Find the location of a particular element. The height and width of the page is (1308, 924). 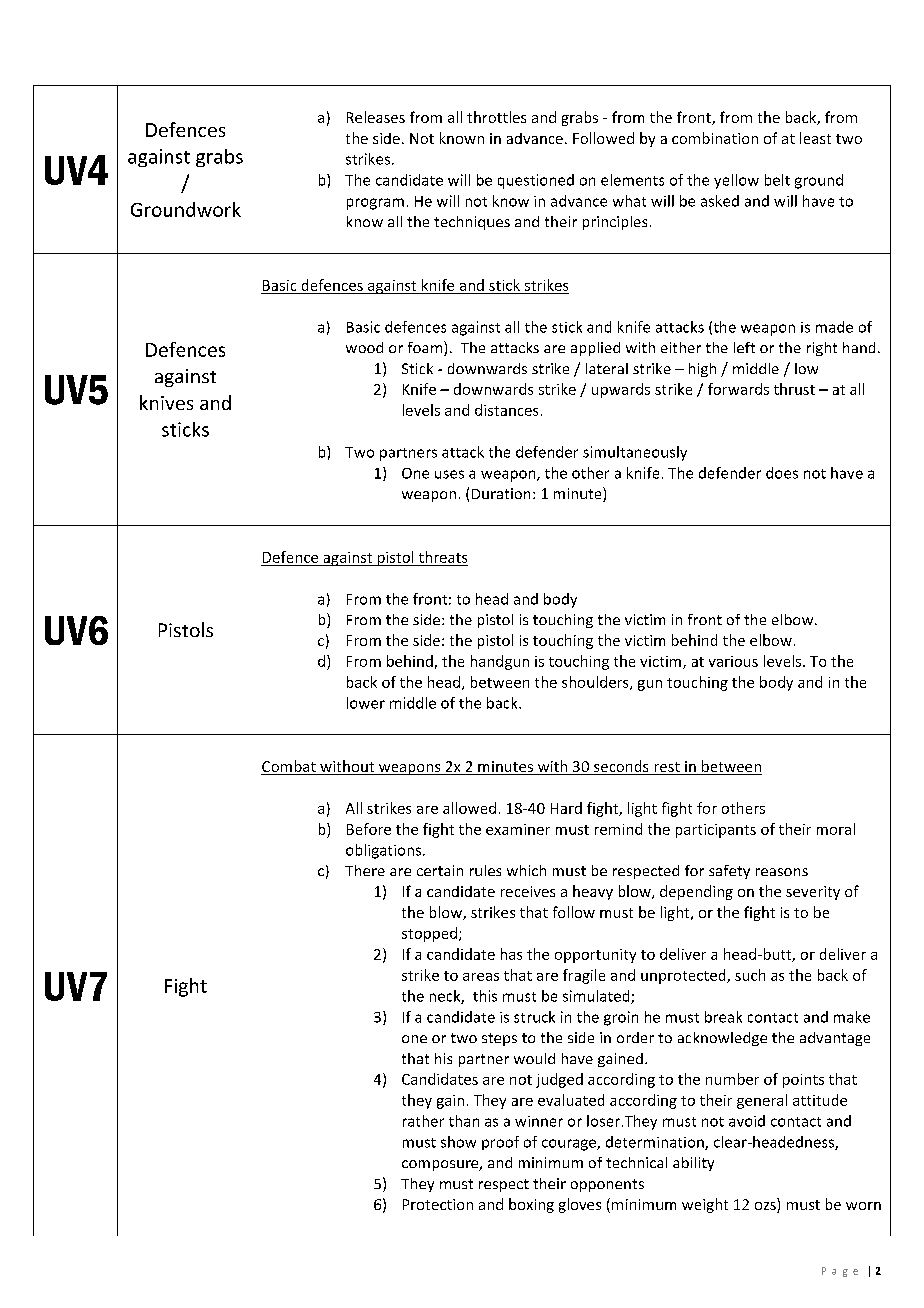

rather is located at coordinates (423, 1121).
